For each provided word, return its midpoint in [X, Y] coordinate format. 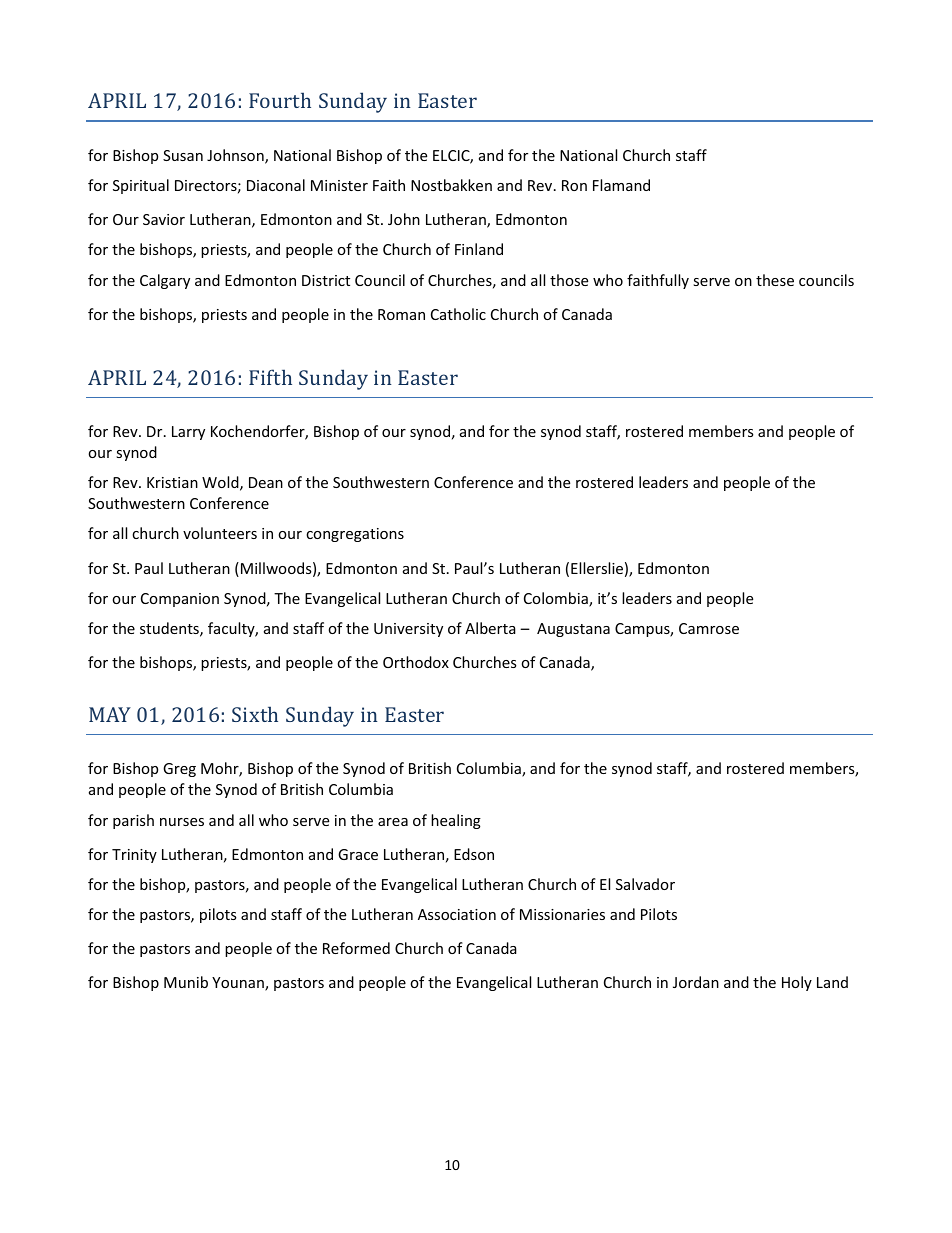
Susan [183, 155]
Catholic [458, 314]
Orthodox [416, 662]
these [775, 280]
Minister [339, 185]
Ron [574, 185]
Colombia [557, 599]
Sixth [255, 714]
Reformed [356, 948]
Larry [188, 433]
